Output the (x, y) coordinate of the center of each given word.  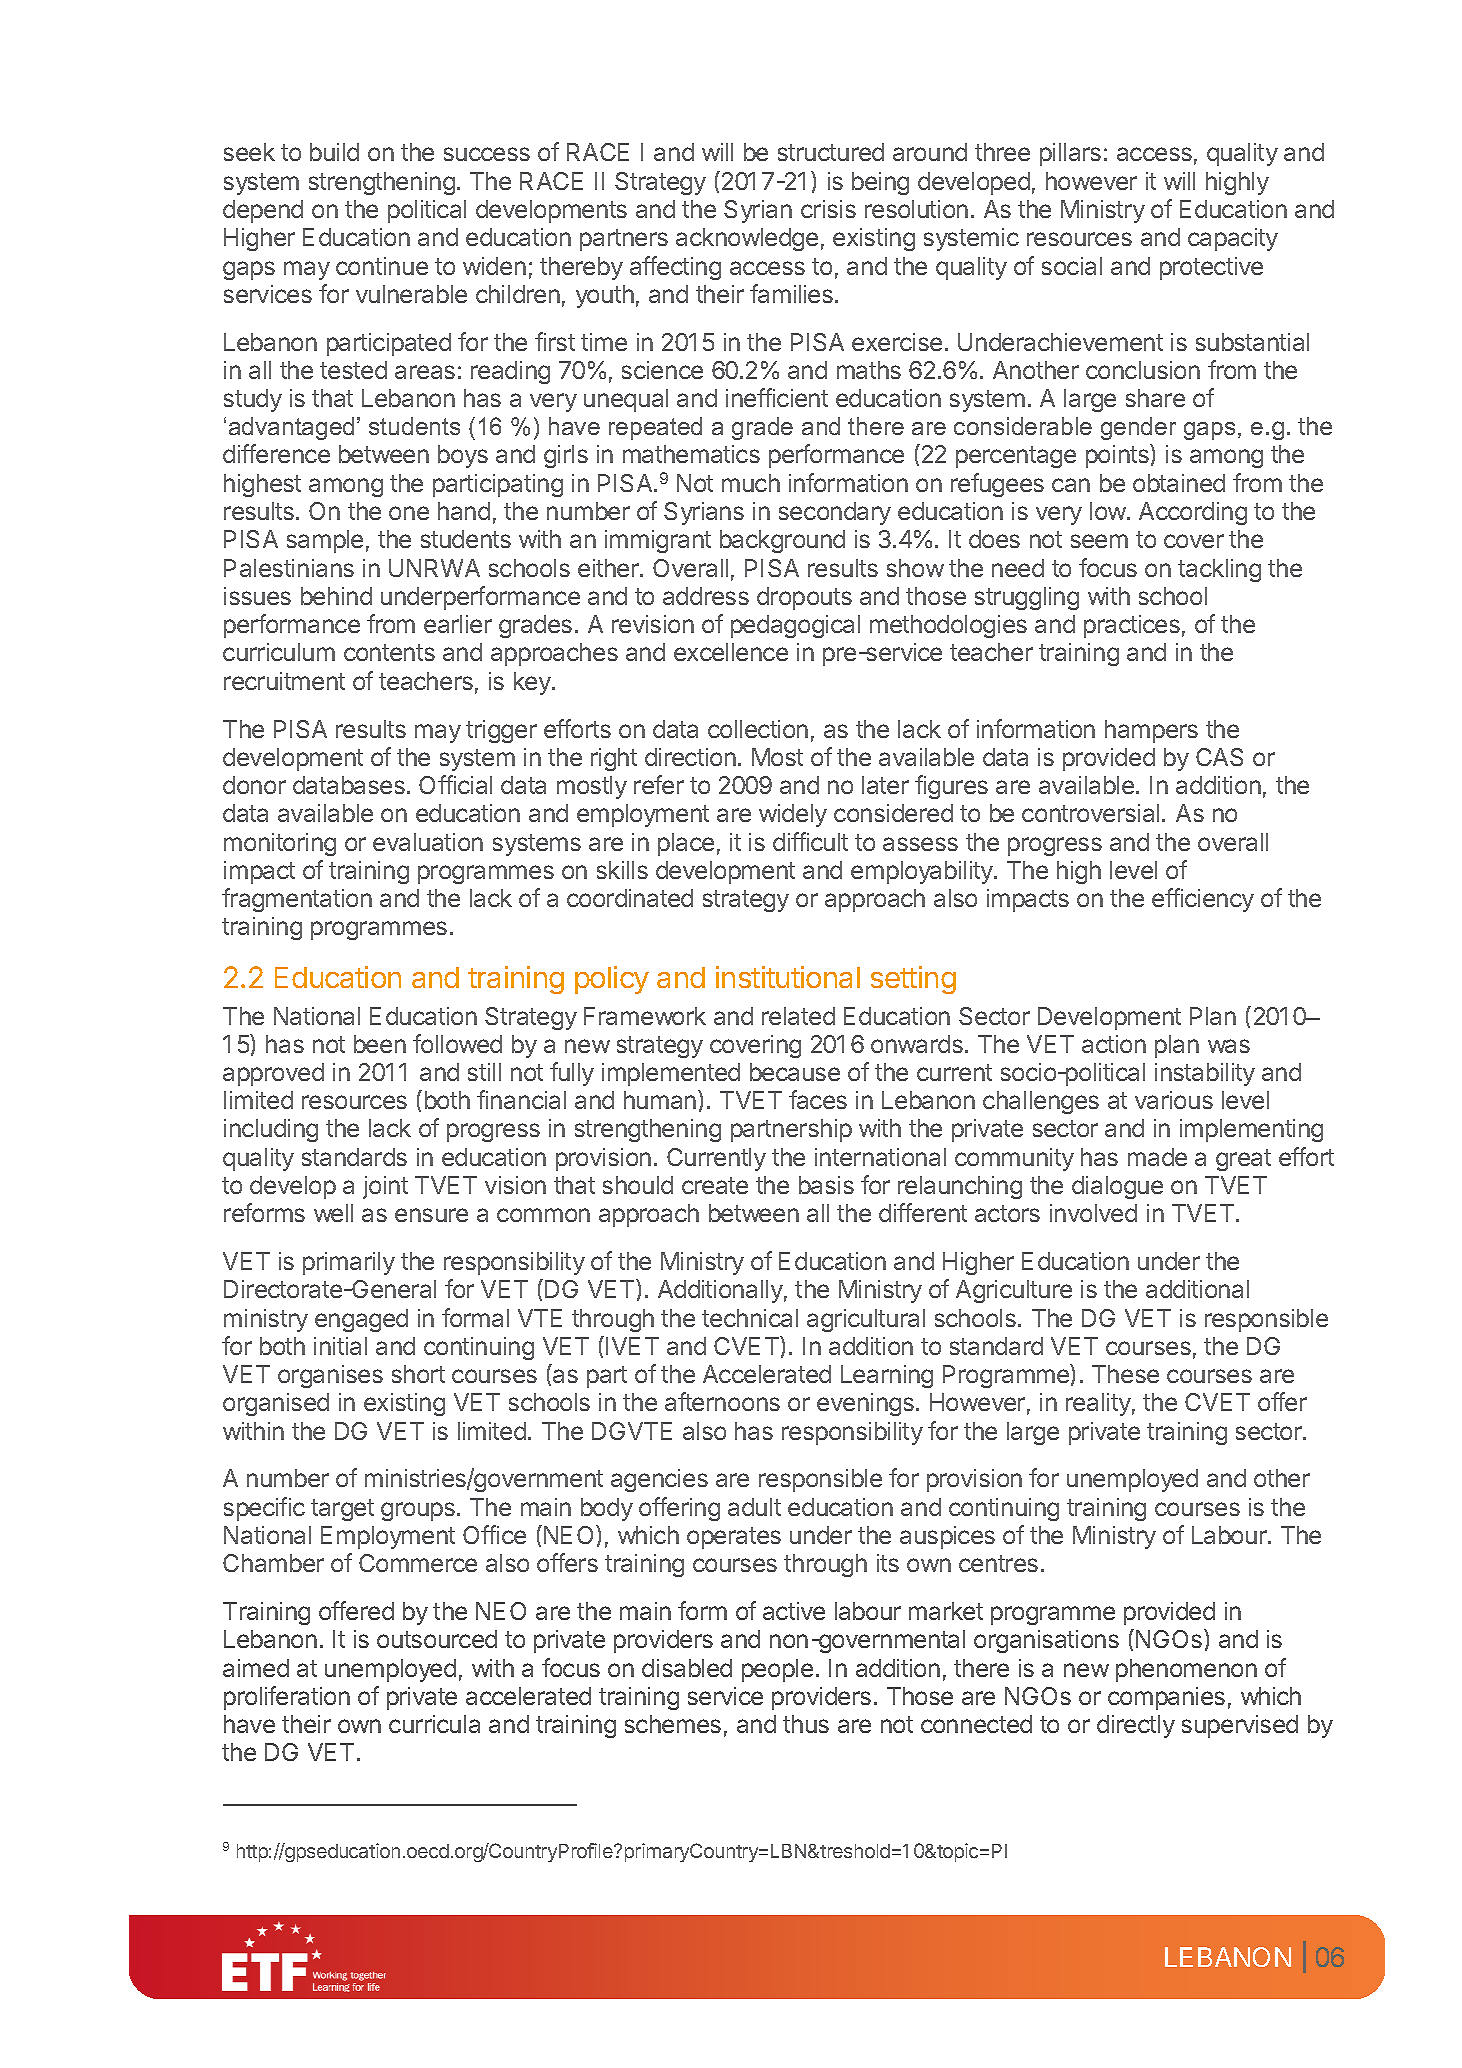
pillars (1070, 154)
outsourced (437, 1639)
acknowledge (747, 239)
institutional (788, 977)
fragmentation (297, 900)
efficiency (1203, 900)
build (334, 152)
